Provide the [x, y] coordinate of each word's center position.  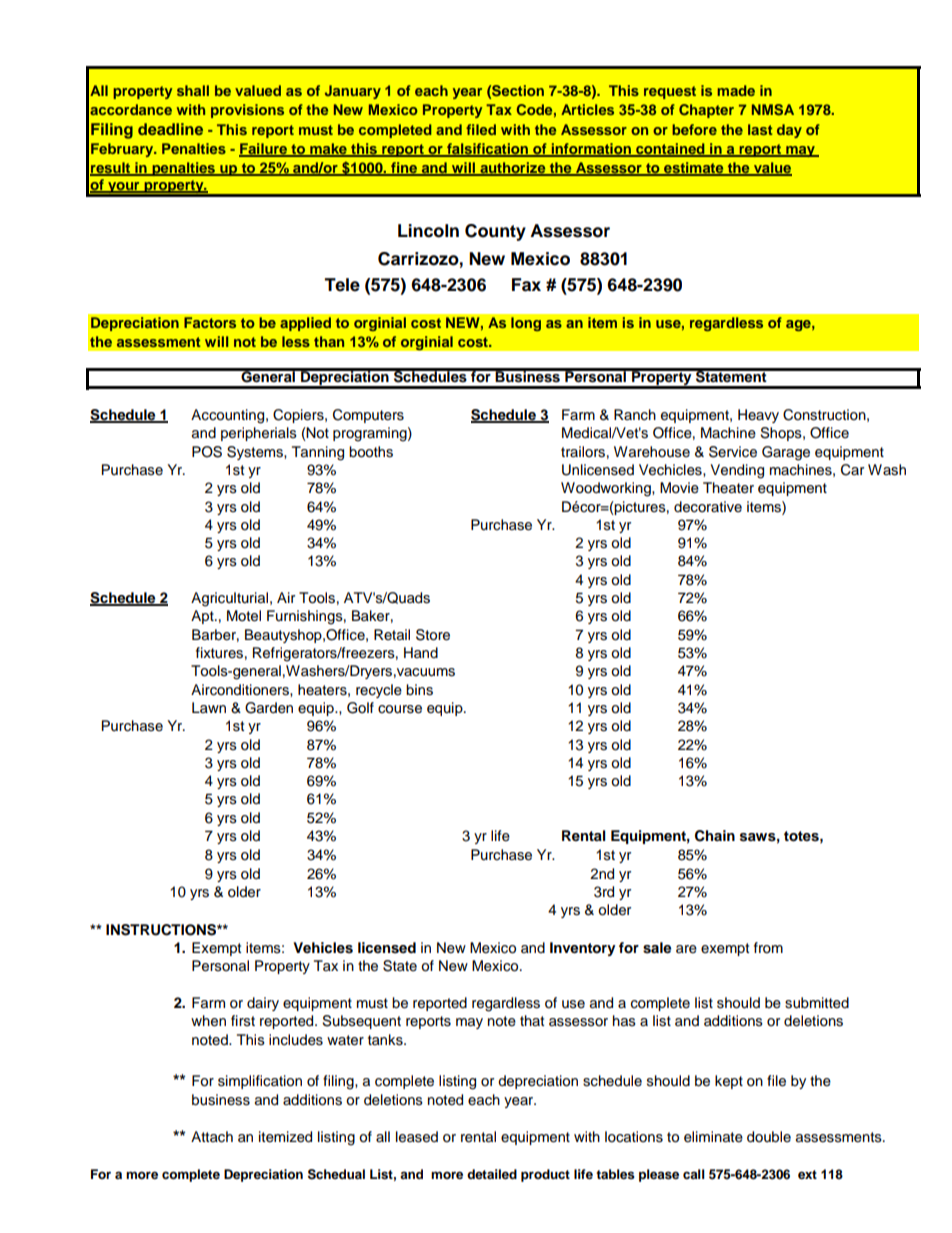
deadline [170, 129]
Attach [212, 1137]
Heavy [758, 416]
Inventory [583, 949]
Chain [715, 836]
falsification [487, 150]
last [760, 129]
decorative [708, 507]
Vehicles [323, 948]
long [526, 324]
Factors [210, 322]
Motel [244, 616]
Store [433, 635]
